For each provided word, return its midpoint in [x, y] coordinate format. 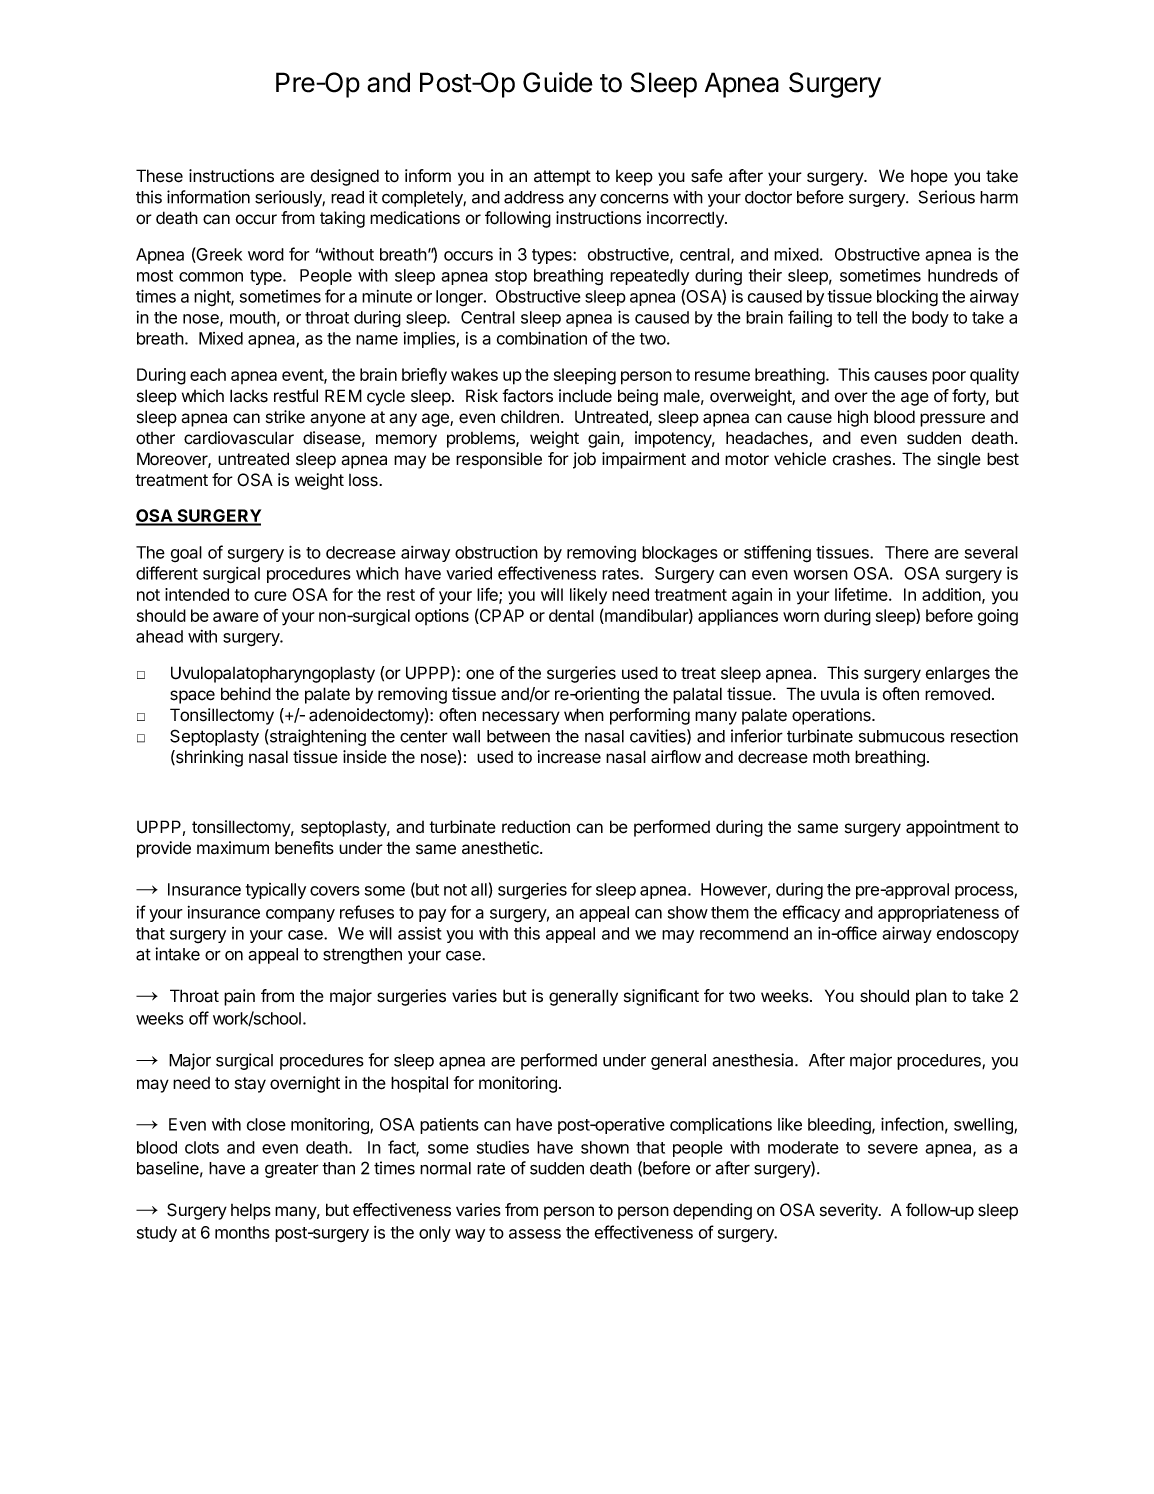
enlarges [957, 674]
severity [850, 1211]
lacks [249, 396]
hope [929, 178]
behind [246, 694]
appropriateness [938, 914]
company [300, 915]
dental [571, 615]
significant [661, 997]
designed [344, 177]
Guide [558, 82]
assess [535, 1234]
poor [949, 378]
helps [251, 1211]
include [585, 396]
